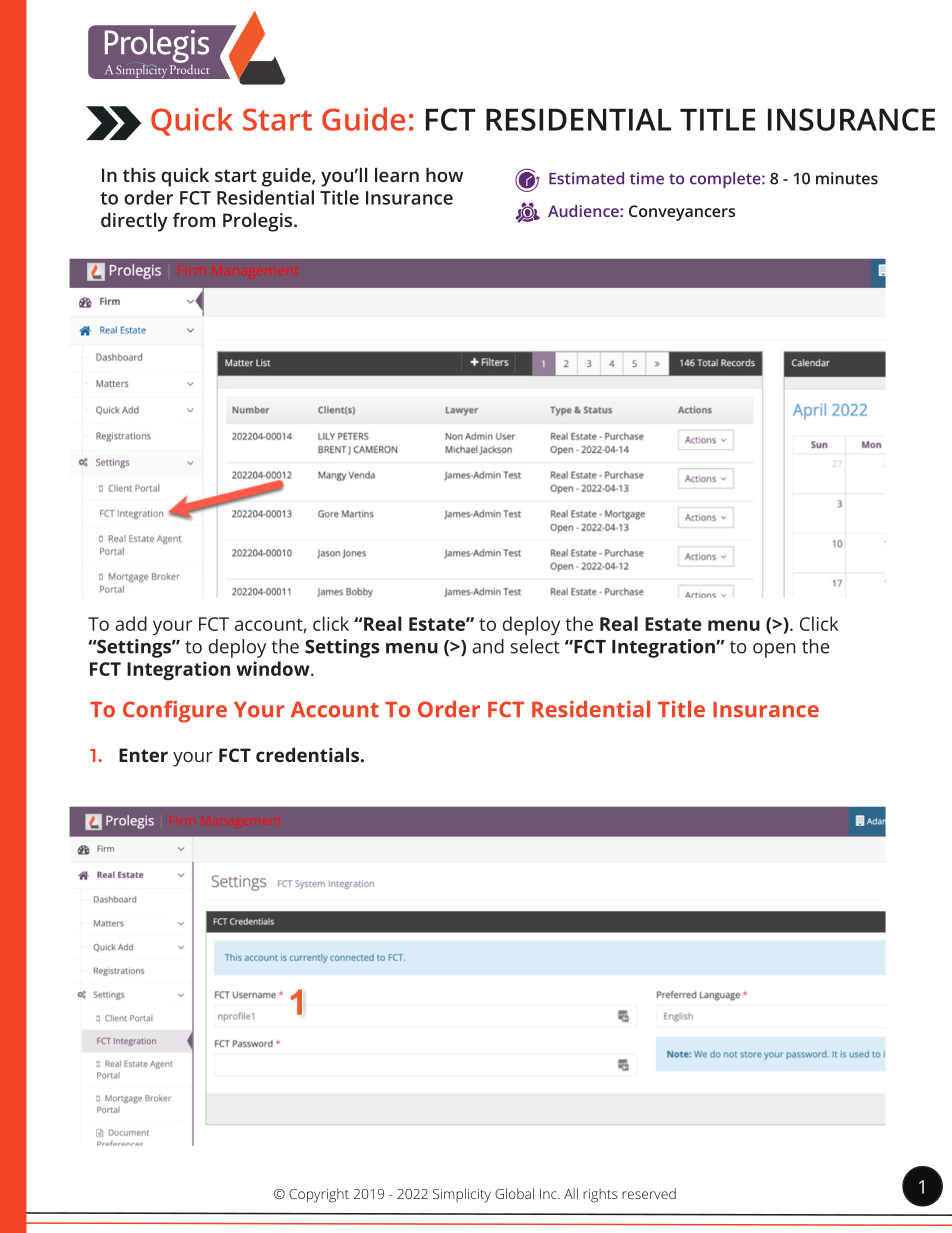 This screenshot has width=952, height=1233. What do you see at coordinates (514, 1193) in the screenshot?
I see `Global` at bounding box center [514, 1193].
